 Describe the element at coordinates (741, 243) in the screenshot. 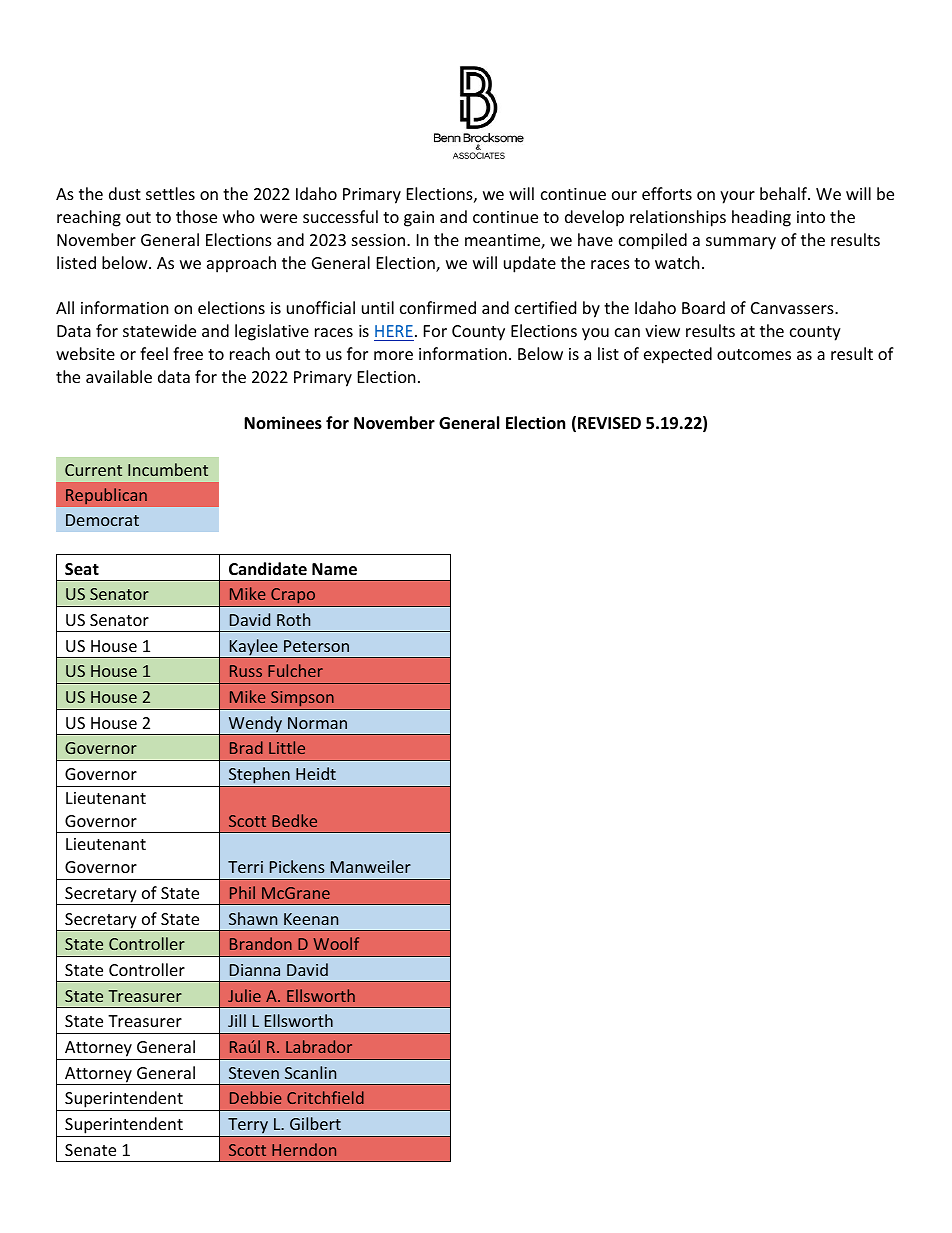

I see `summary` at that location.
